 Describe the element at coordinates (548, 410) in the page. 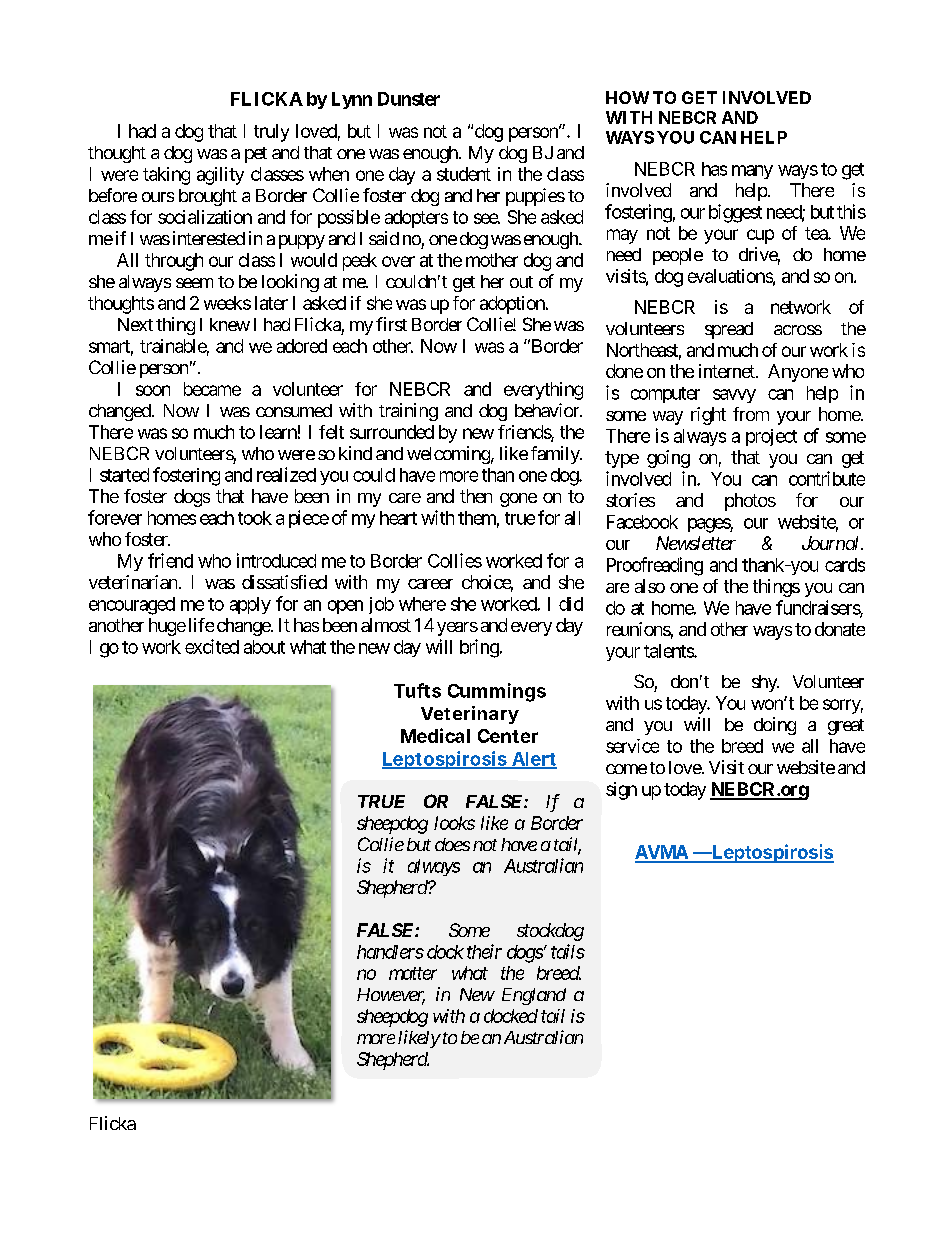

I see `behavior` at that location.
